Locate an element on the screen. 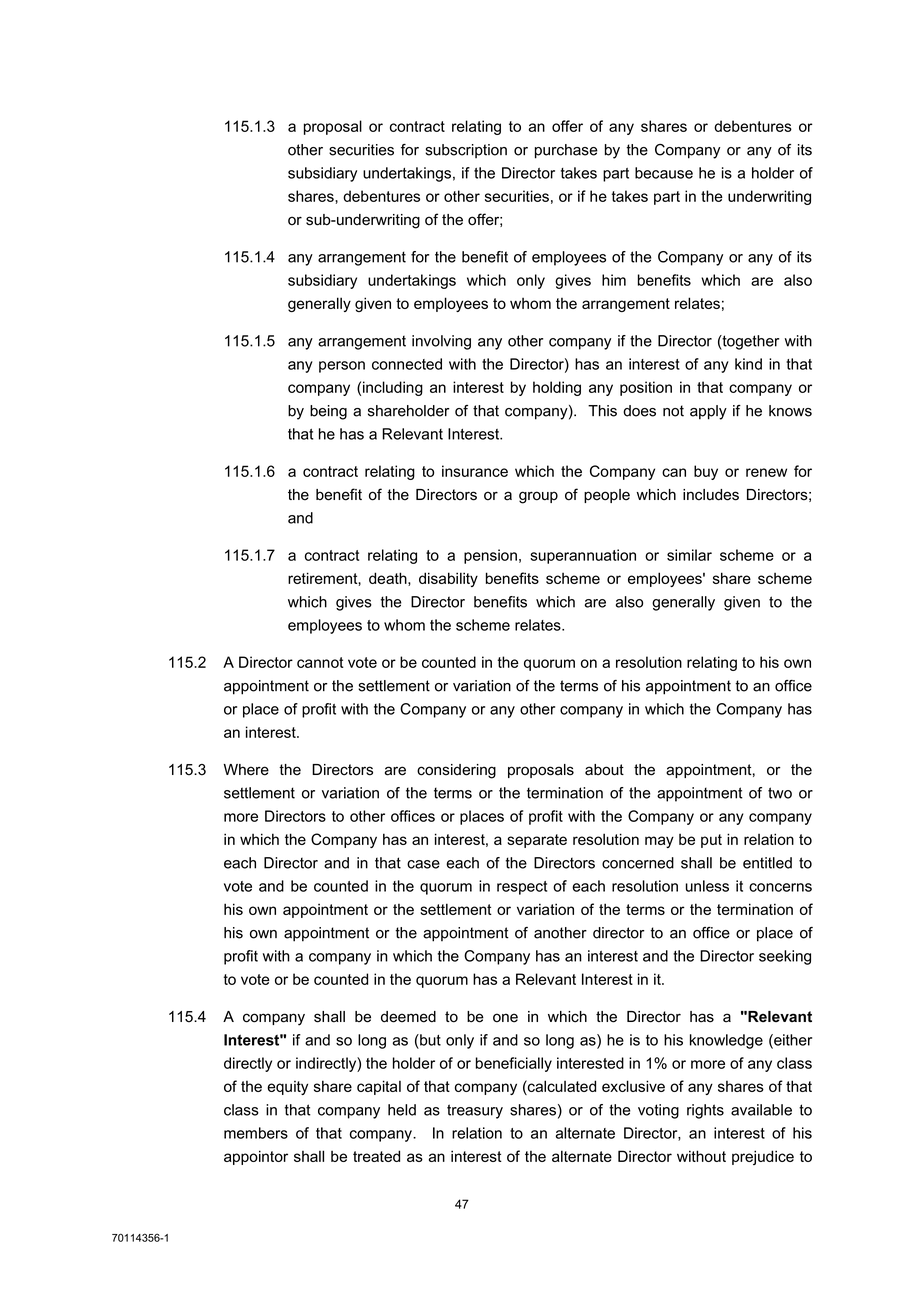 Image resolution: width=924 pixels, height=1308 pixels. subscription is located at coordinates (466, 151).
